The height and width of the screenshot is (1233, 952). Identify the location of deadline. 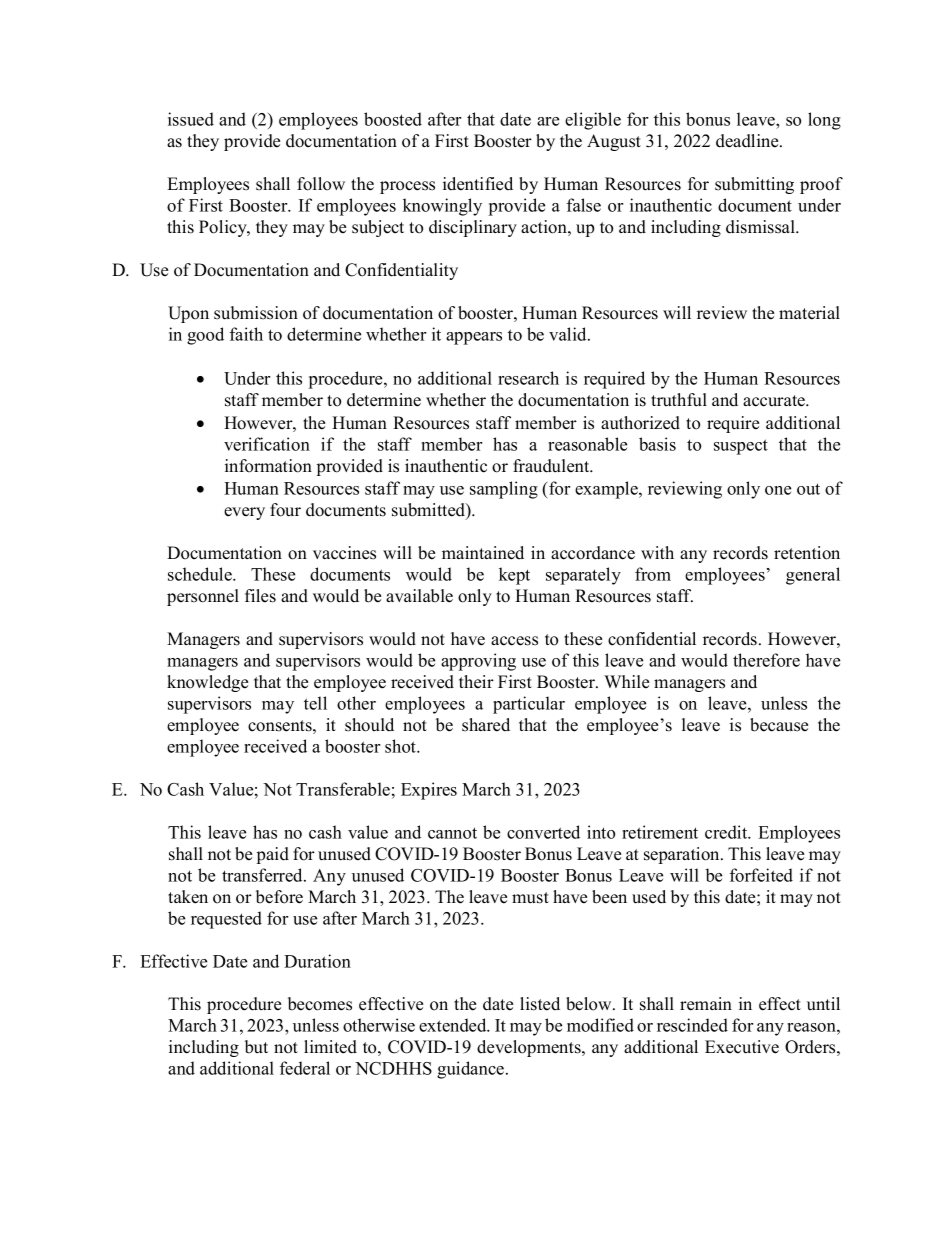
(748, 141).
